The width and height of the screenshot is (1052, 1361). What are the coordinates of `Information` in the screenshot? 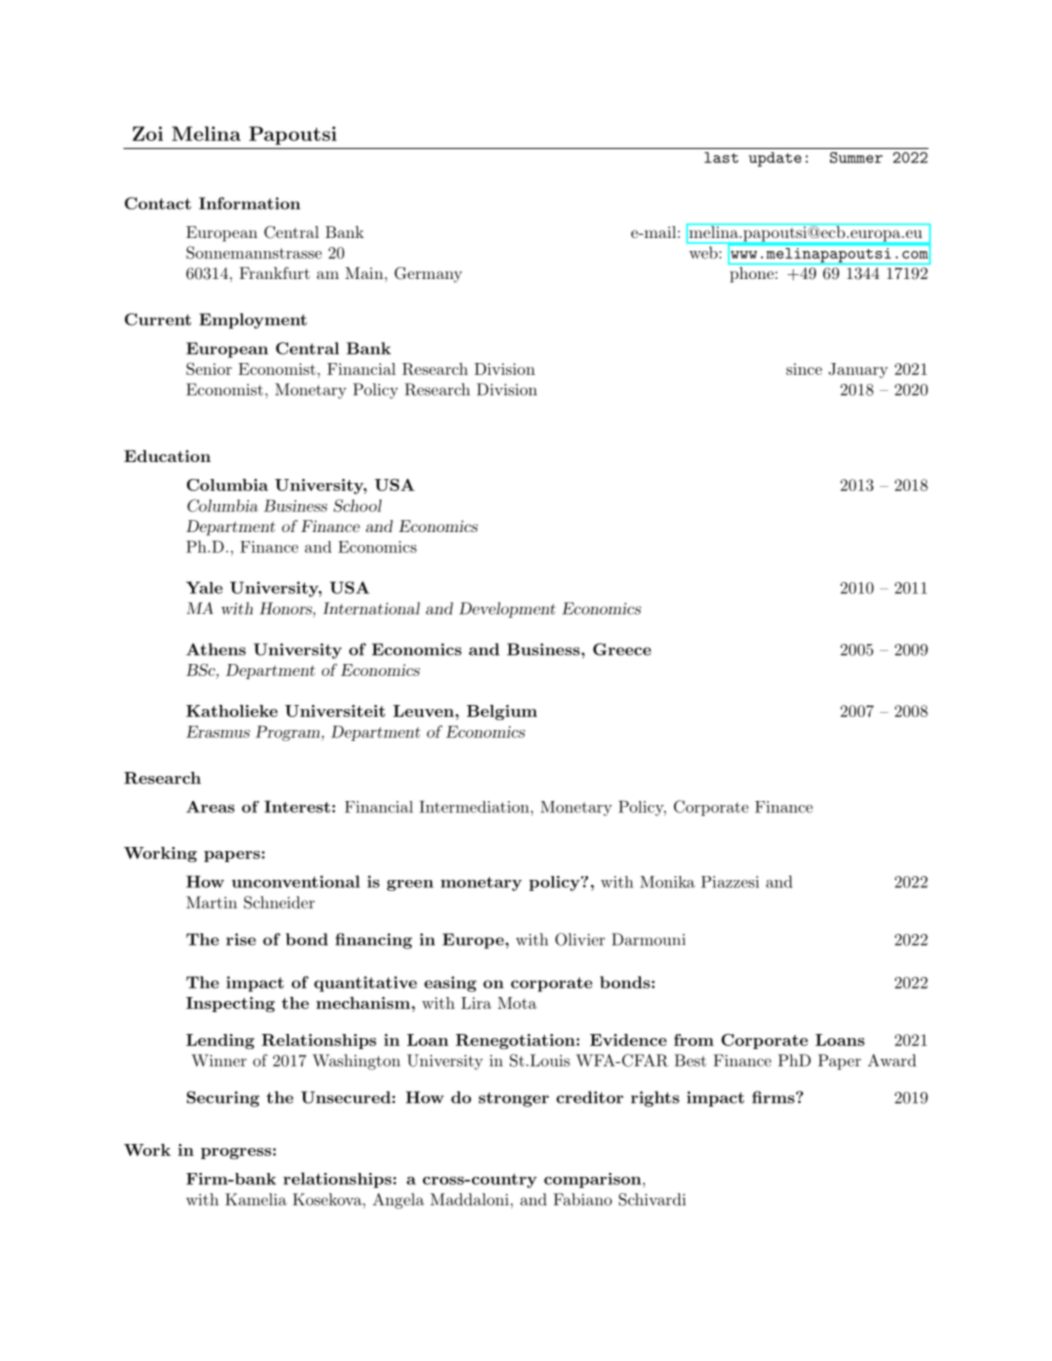 It's located at (249, 203).
